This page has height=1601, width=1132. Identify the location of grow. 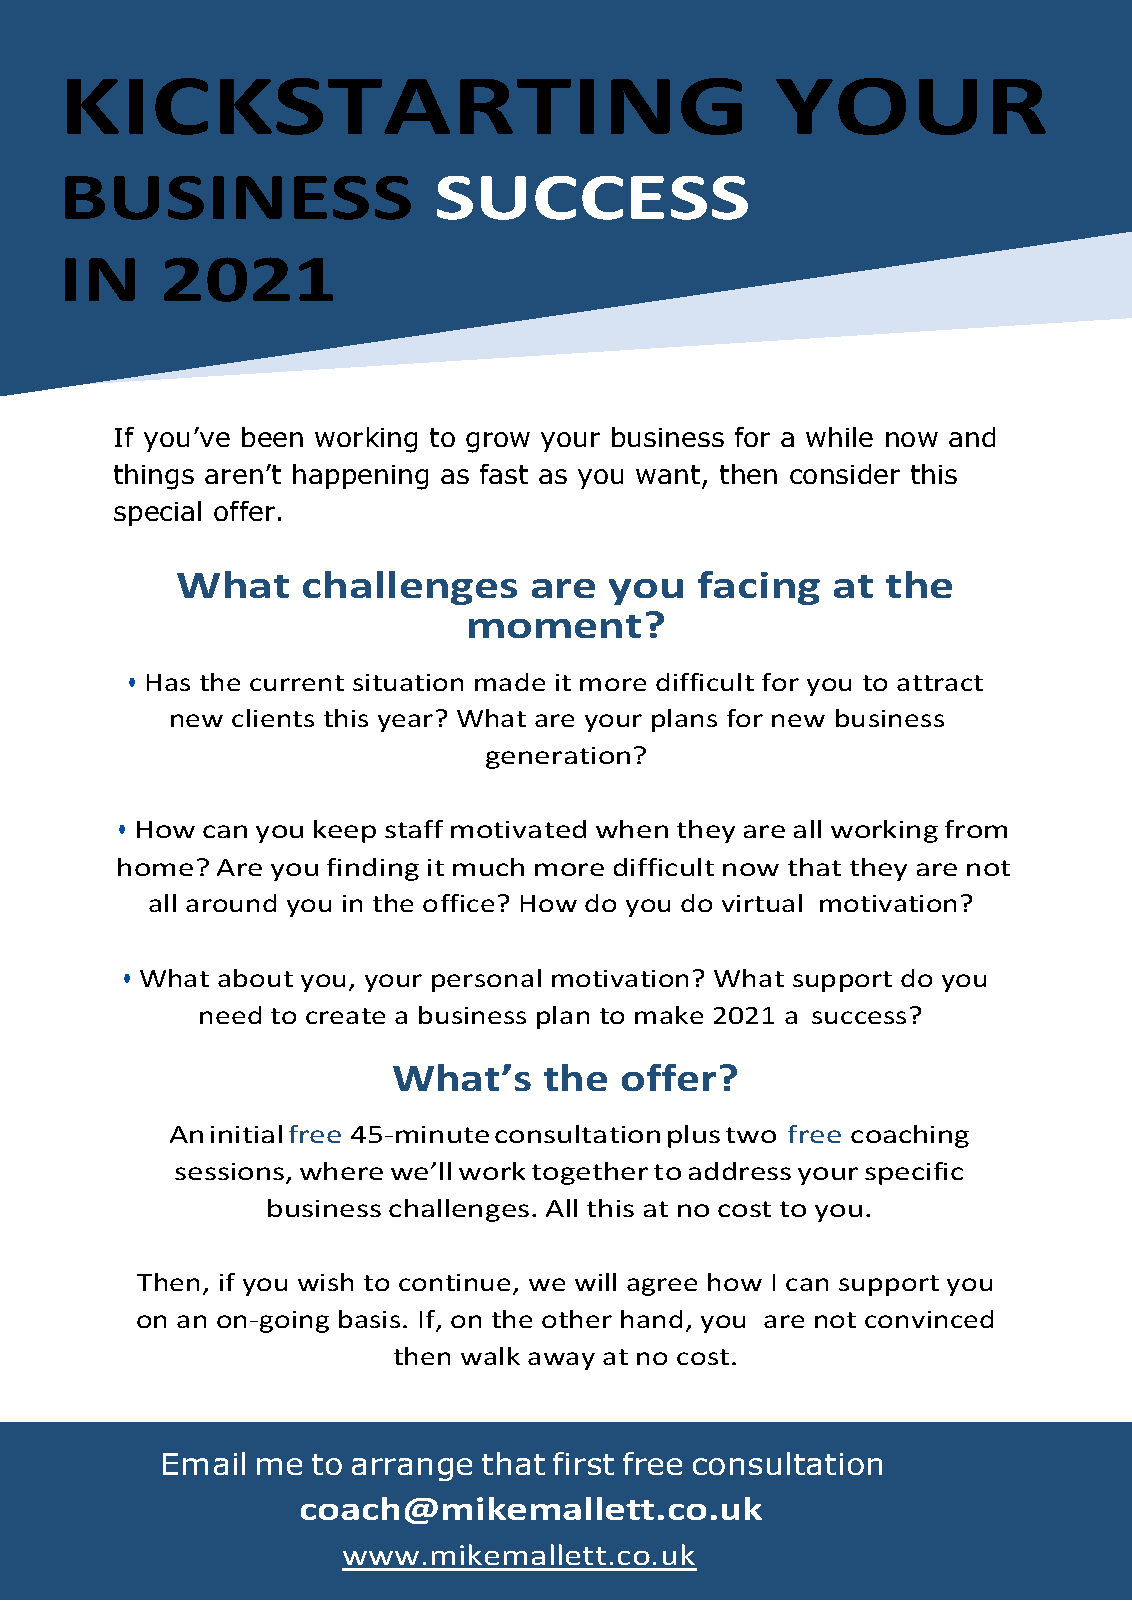
(498, 442).
